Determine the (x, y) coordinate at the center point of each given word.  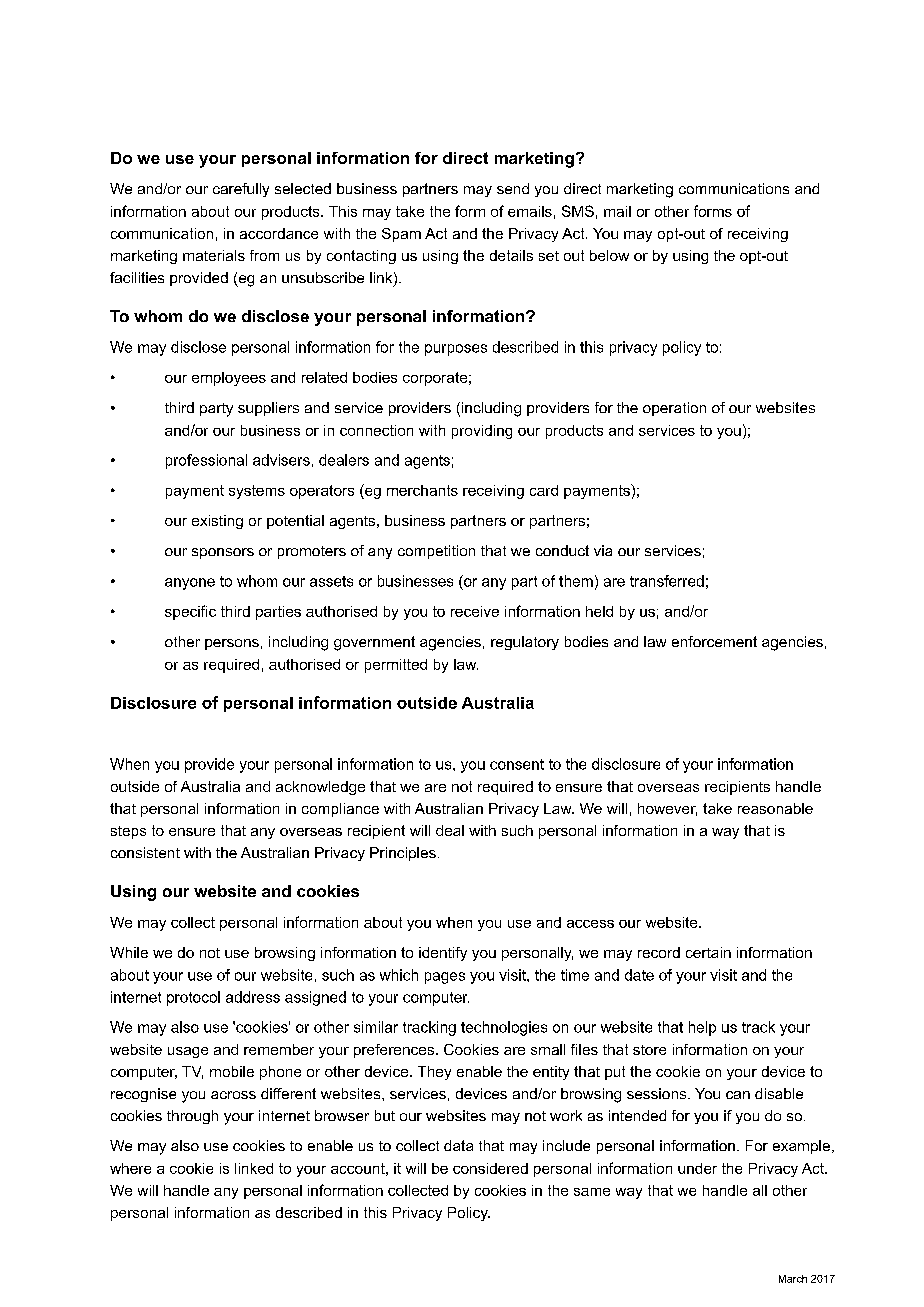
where (130, 1168)
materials (214, 255)
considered (490, 1168)
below (609, 255)
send (513, 188)
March (793, 1279)
